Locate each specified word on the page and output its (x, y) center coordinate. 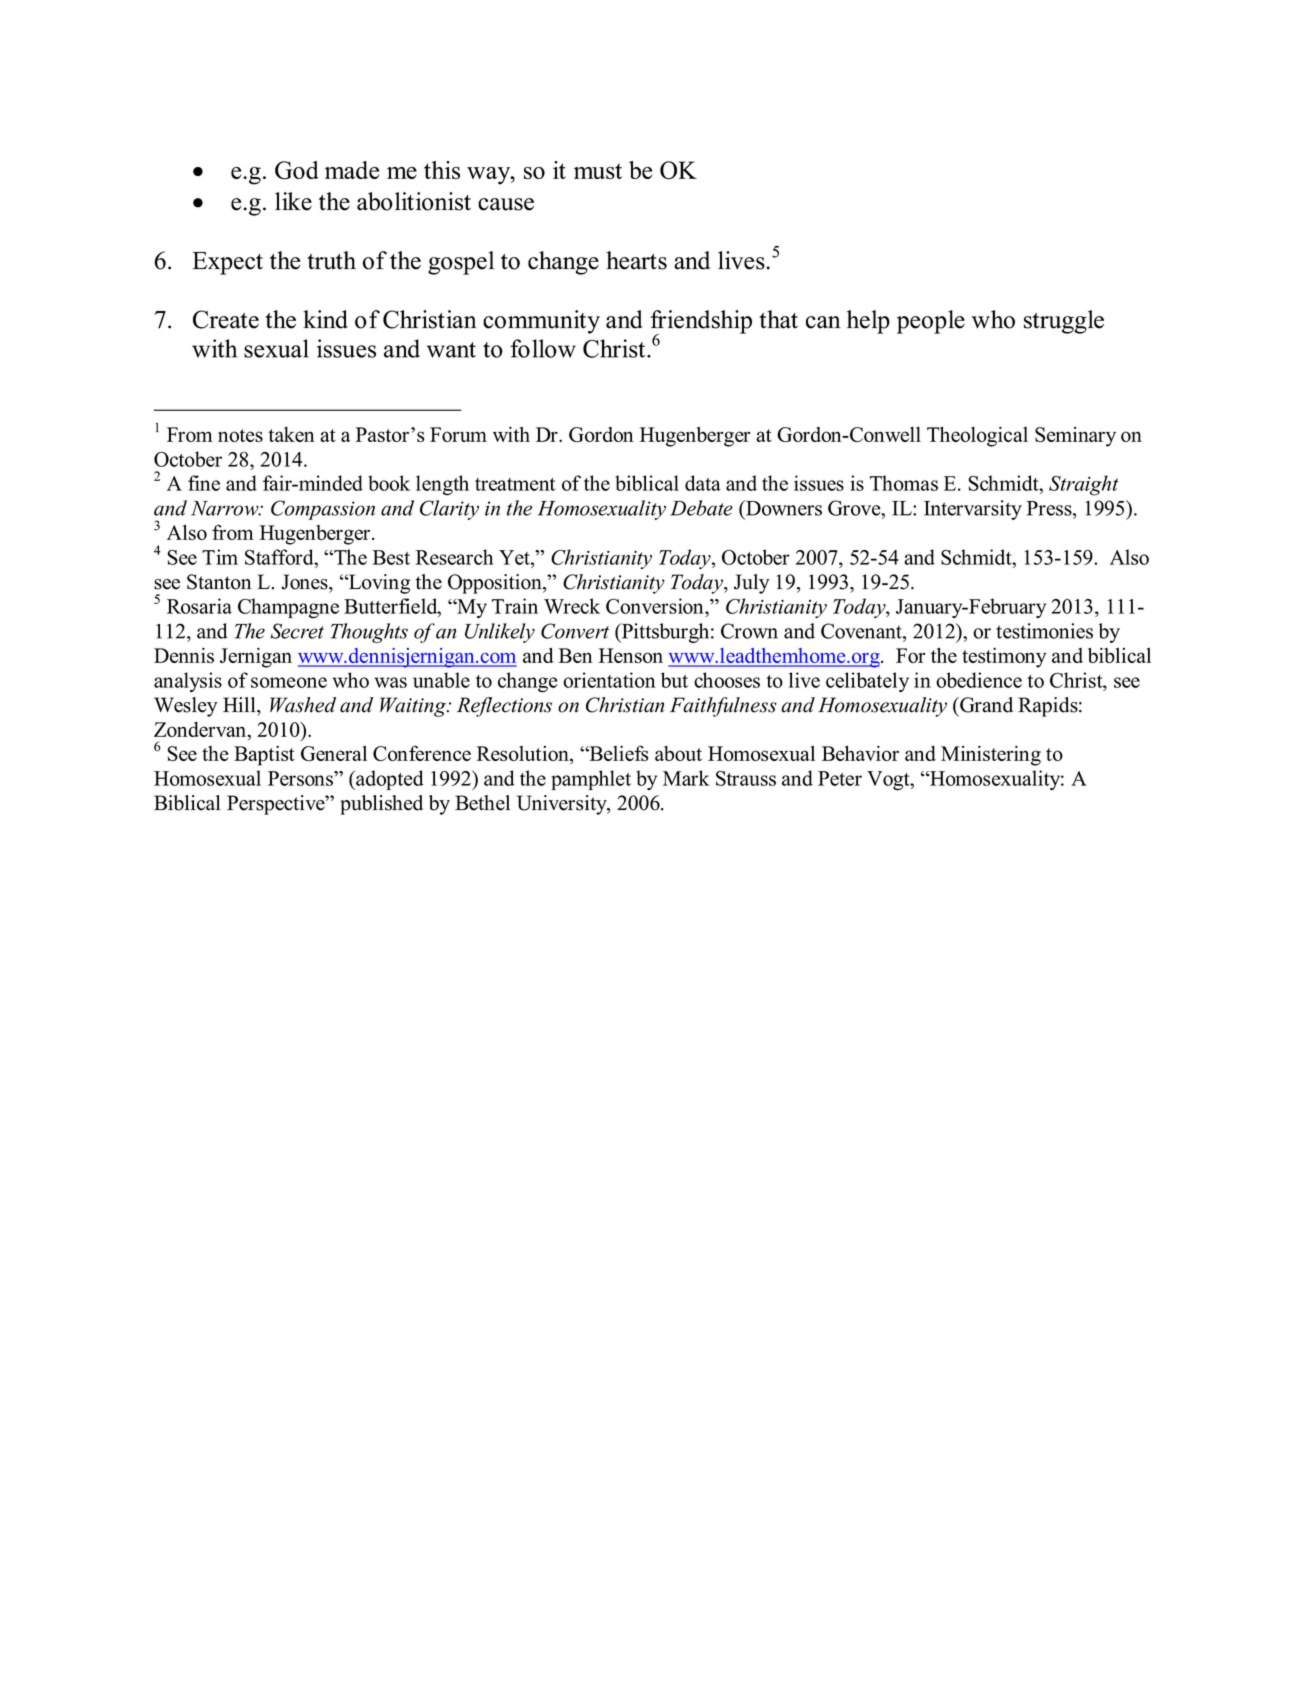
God (297, 170)
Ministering (991, 756)
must (598, 171)
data (702, 483)
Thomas (904, 483)
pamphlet (591, 780)
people (931, 322)
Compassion (323, 510)
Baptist (264, 756)
